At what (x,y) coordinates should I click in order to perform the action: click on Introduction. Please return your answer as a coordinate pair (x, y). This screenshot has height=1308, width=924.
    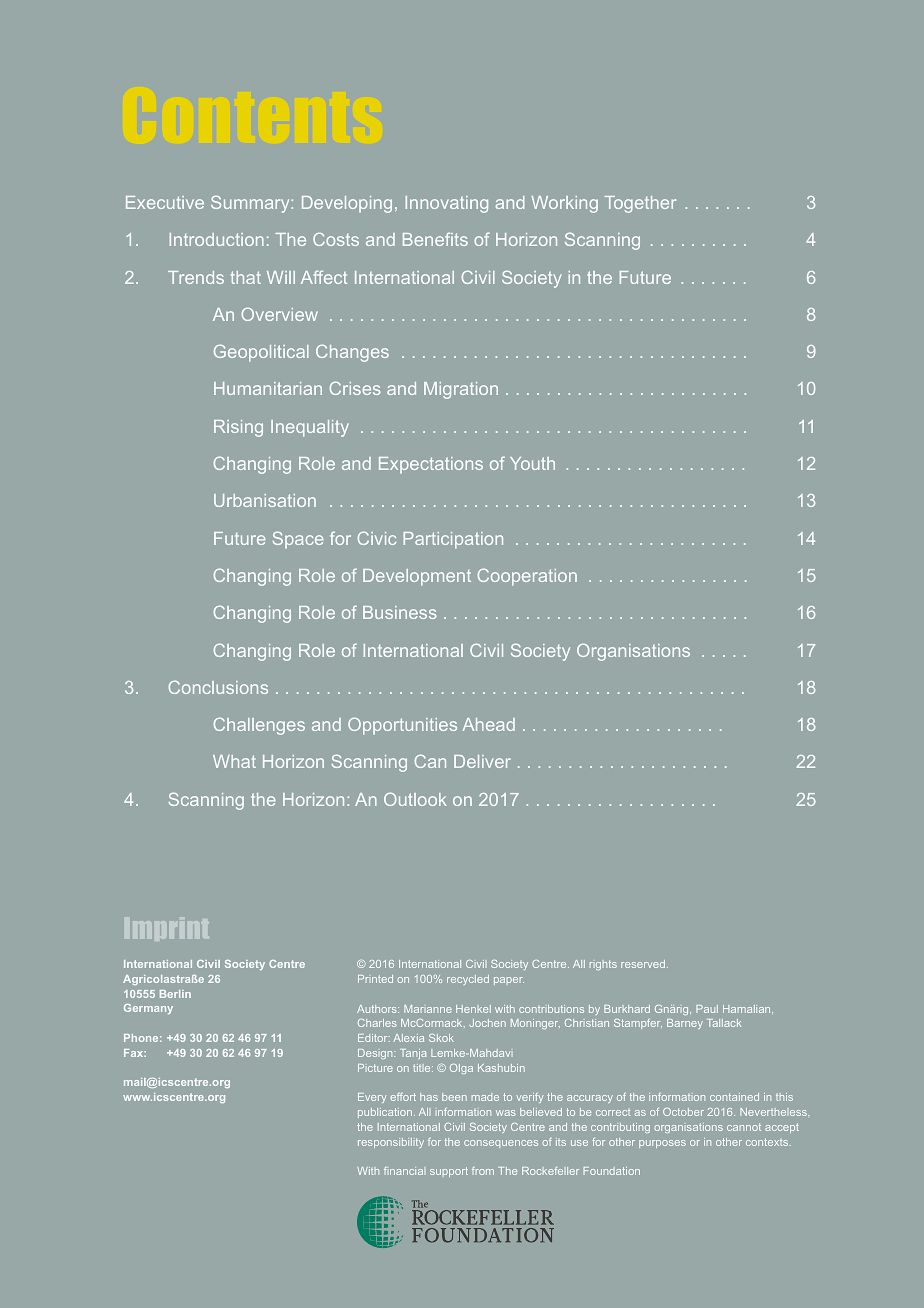
    Looking at the image, I should click on (217, 239).
